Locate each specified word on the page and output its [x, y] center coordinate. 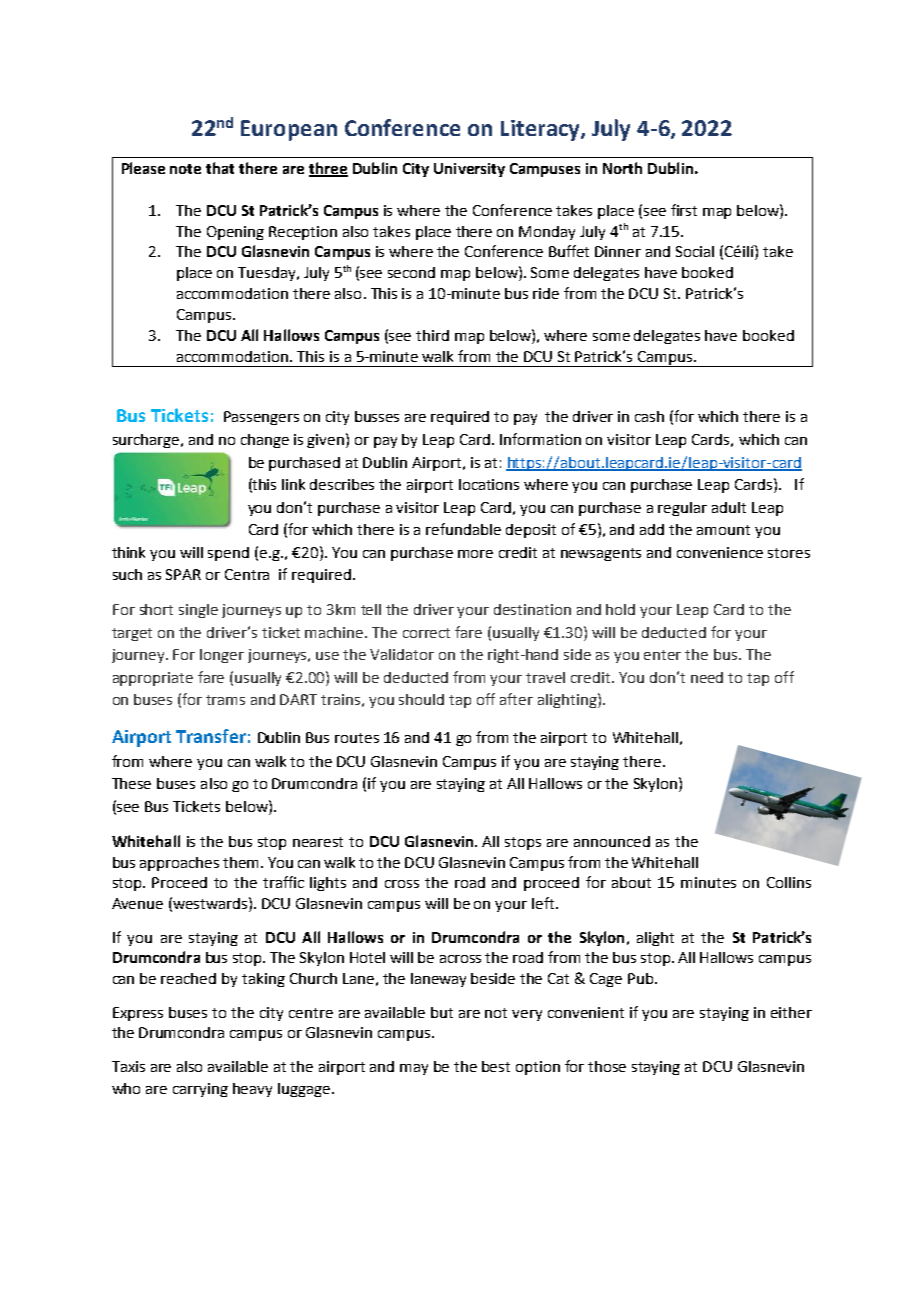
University [469, 170]
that [220, 168]
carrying [200, 1090]
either [791, 1012]
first [684, 210]
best [496, 1066]
